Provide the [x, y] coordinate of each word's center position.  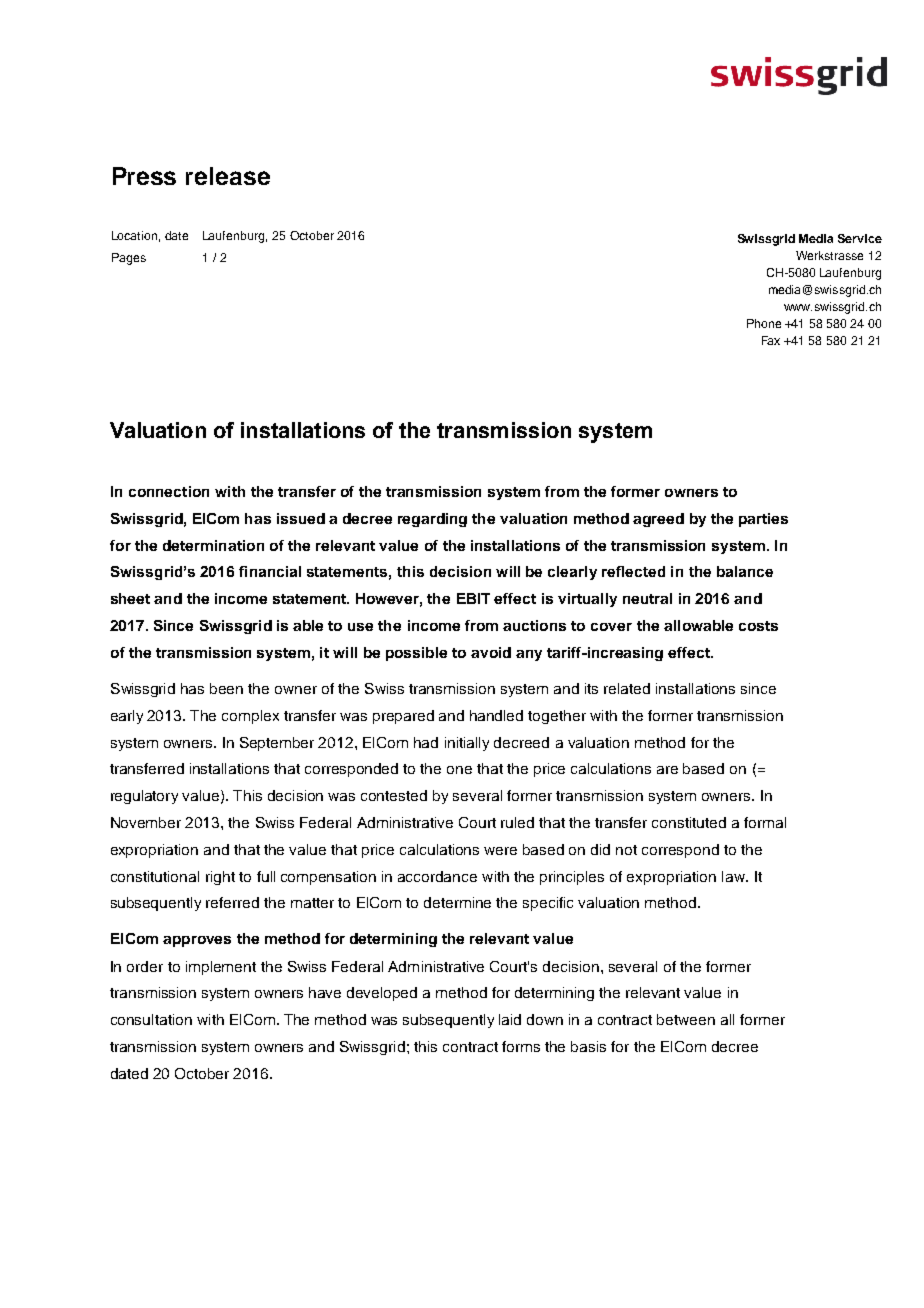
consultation [151, 1019]
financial [270, 571]
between [686, 1019]
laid [510, 1019]
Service [860, 238]
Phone [764, 323]
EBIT [473, 598]
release [228, 176]
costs [758, 626]
